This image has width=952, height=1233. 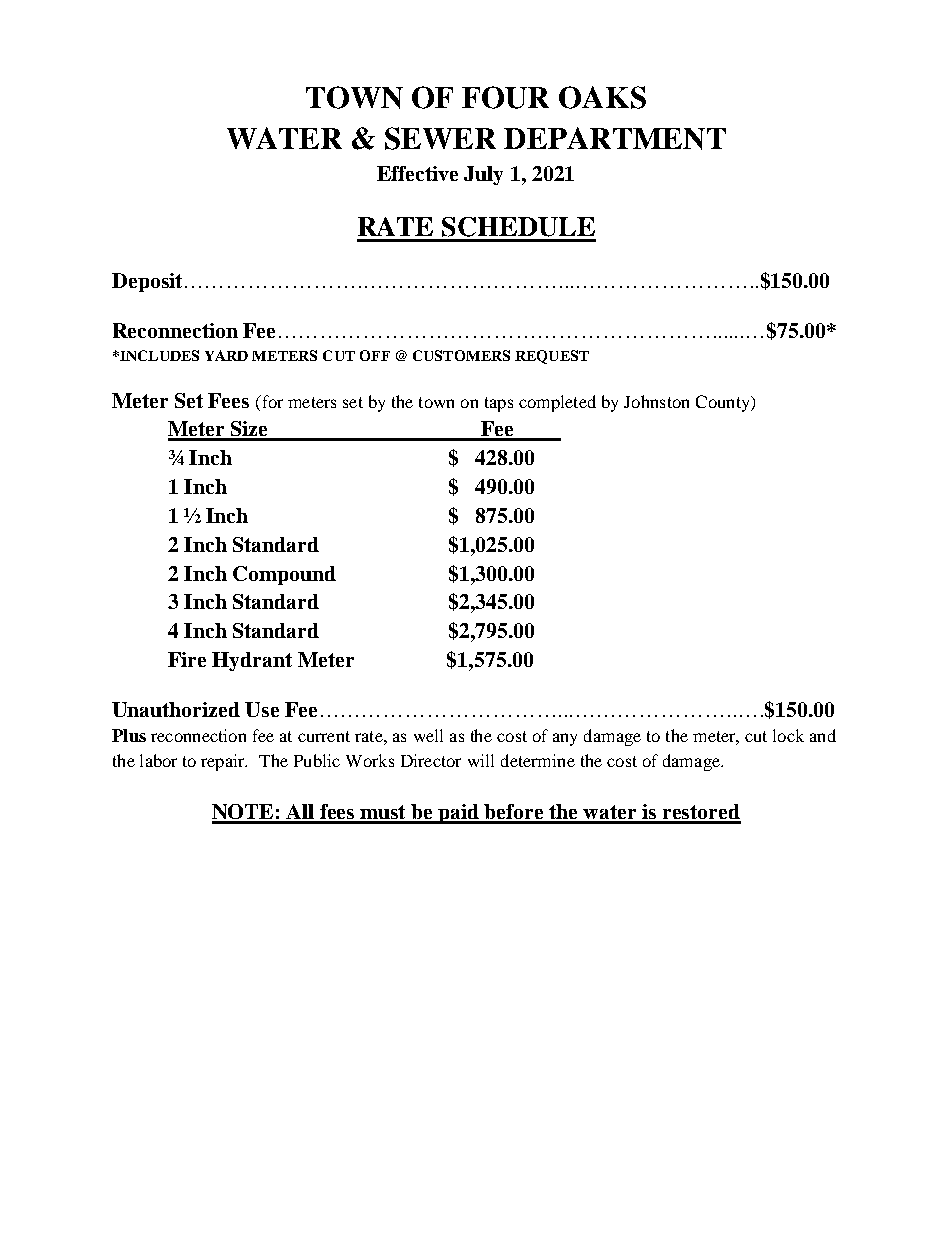 What do you see at coordinates (417, 173) in the image?
I see `Effective` at bounding box center [417, 173].
